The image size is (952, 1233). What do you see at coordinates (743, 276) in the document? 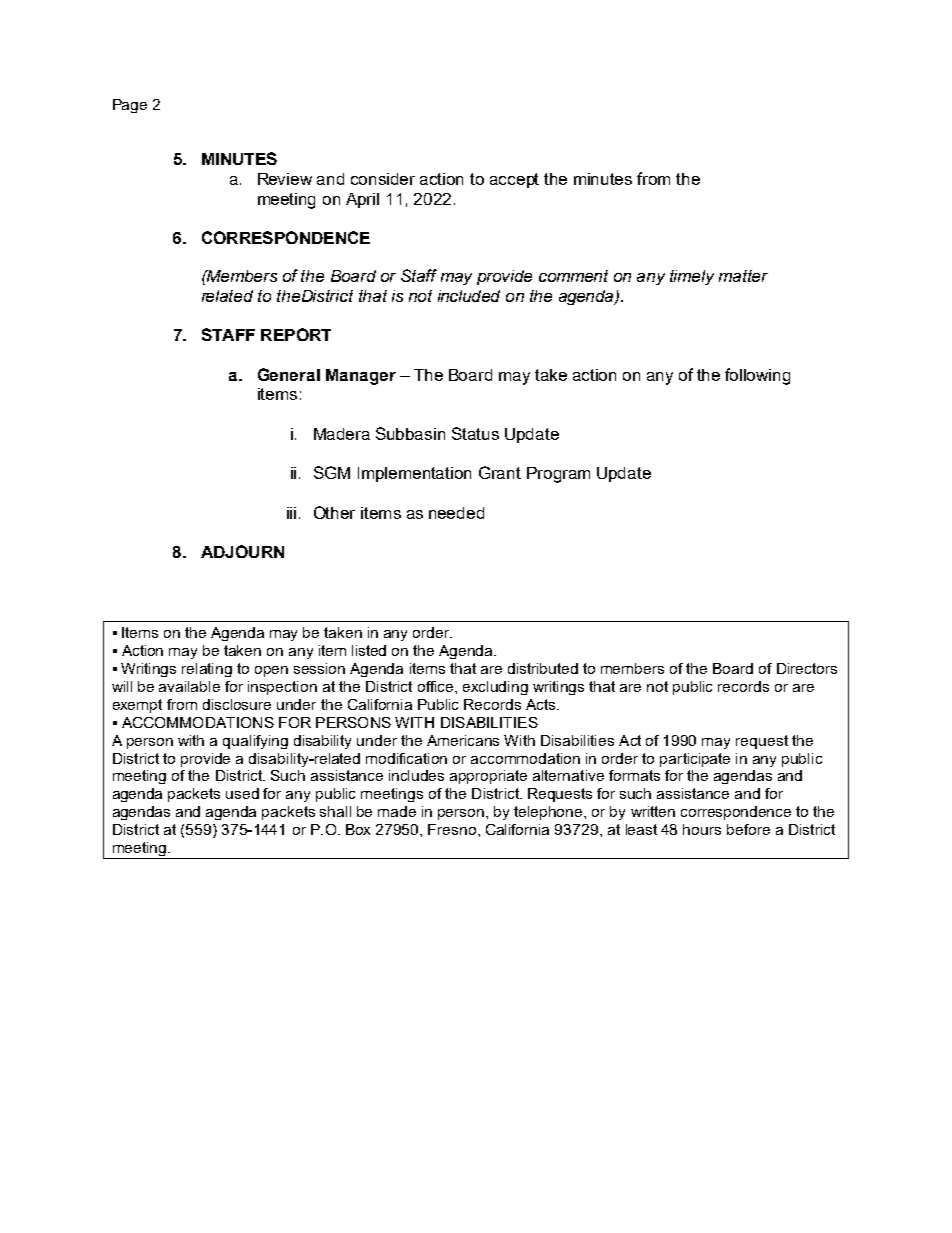
I see `matter` at bounding box center [743, 276].
